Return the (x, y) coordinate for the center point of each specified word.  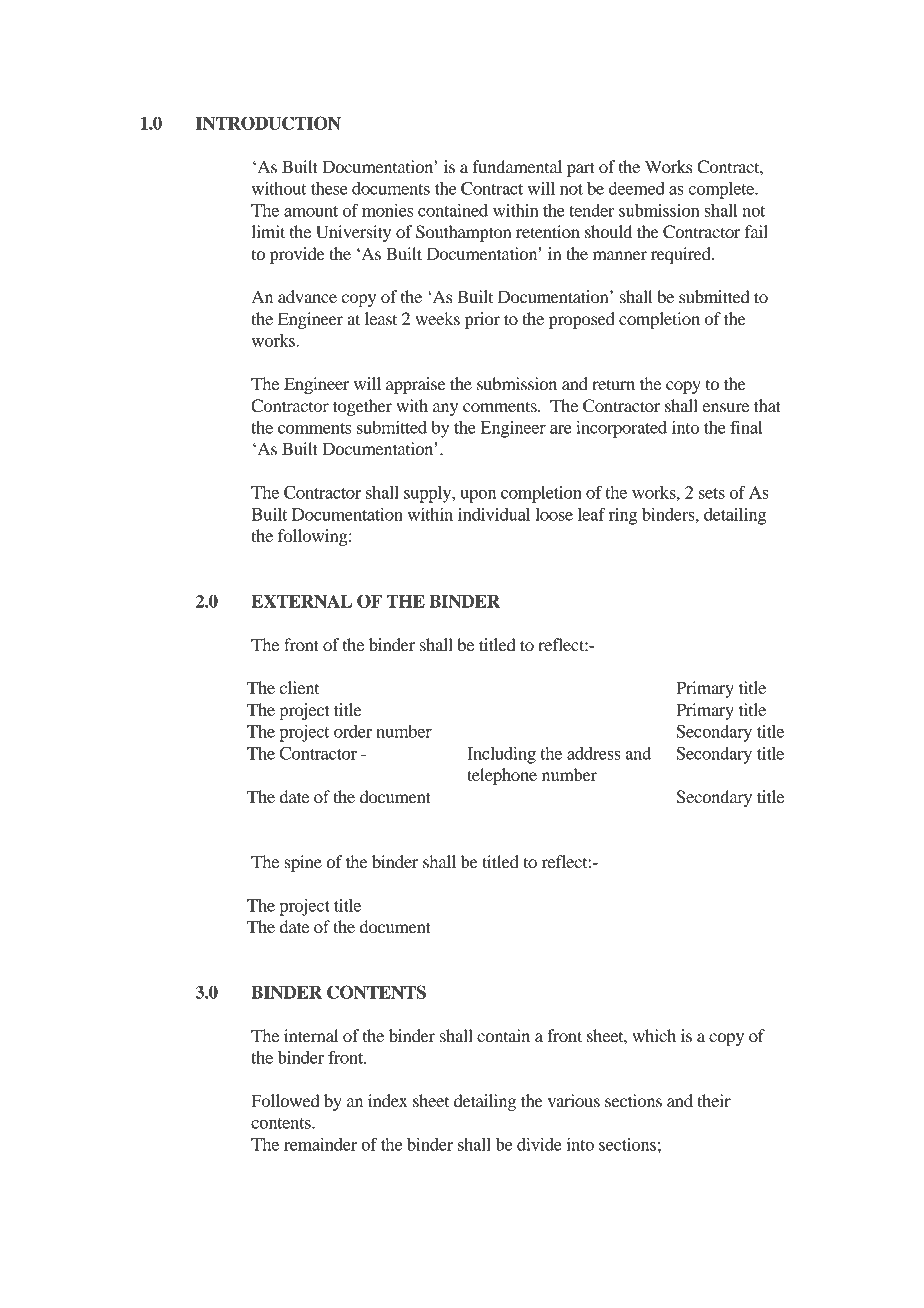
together (362, 407)
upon (478, 496)
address (594, 753)
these (329, 188)
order (353, 731)
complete (722, 190)
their (714, 1100)
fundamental (517, 166)
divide (539, 1144)
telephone (502, 776)
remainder (320, 1144)
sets (712, 493)
